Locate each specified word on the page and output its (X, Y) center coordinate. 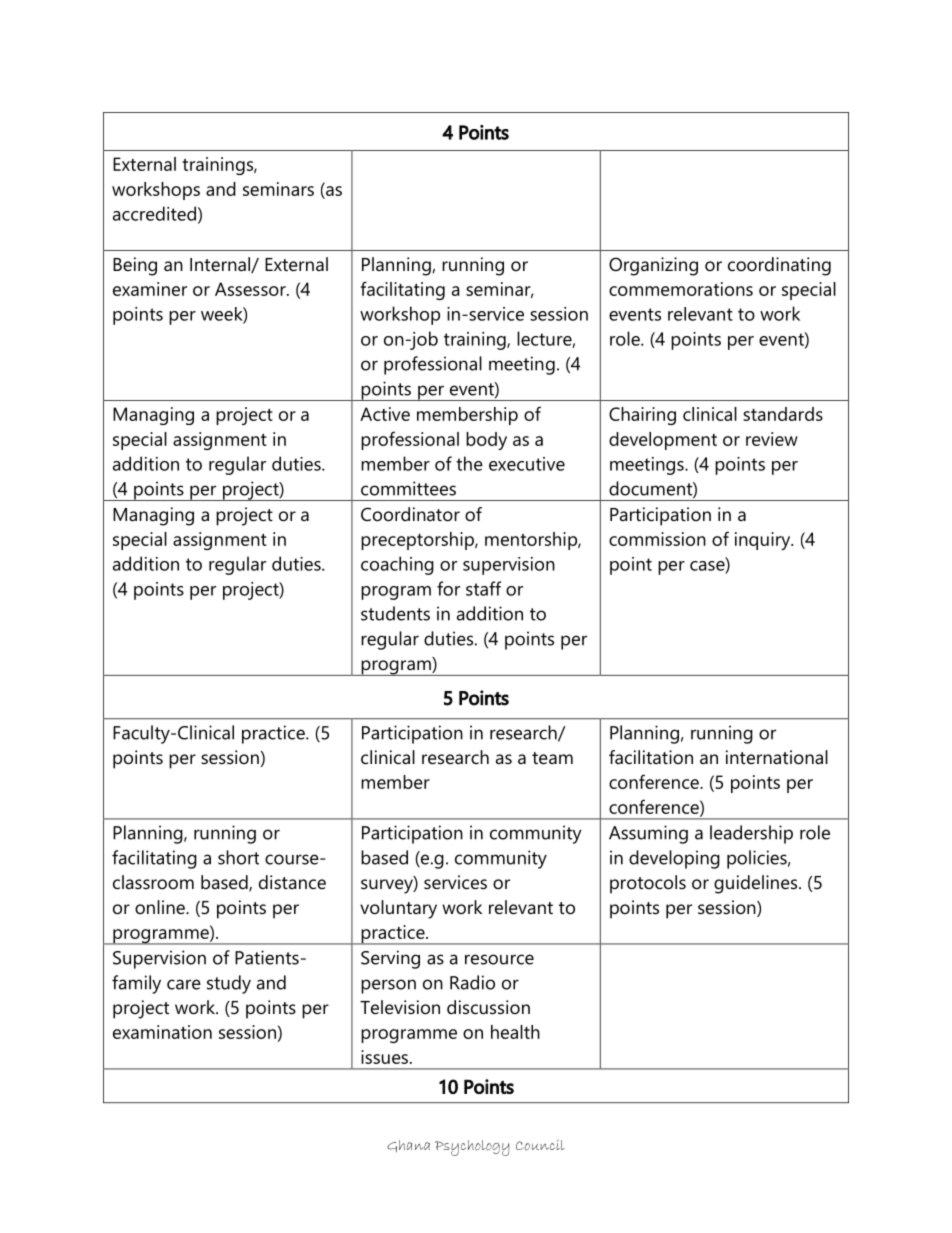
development (663, 441)
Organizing (653, 266)
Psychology (472, 1148)
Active (385, 414)
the (469, 463)
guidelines (757, 884)
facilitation (651, 757)
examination (162, 1032)
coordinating (779, 266)
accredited (154, 213)
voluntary (398, 909)
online (161, 907)
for (448, 588)
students (395, 613)
